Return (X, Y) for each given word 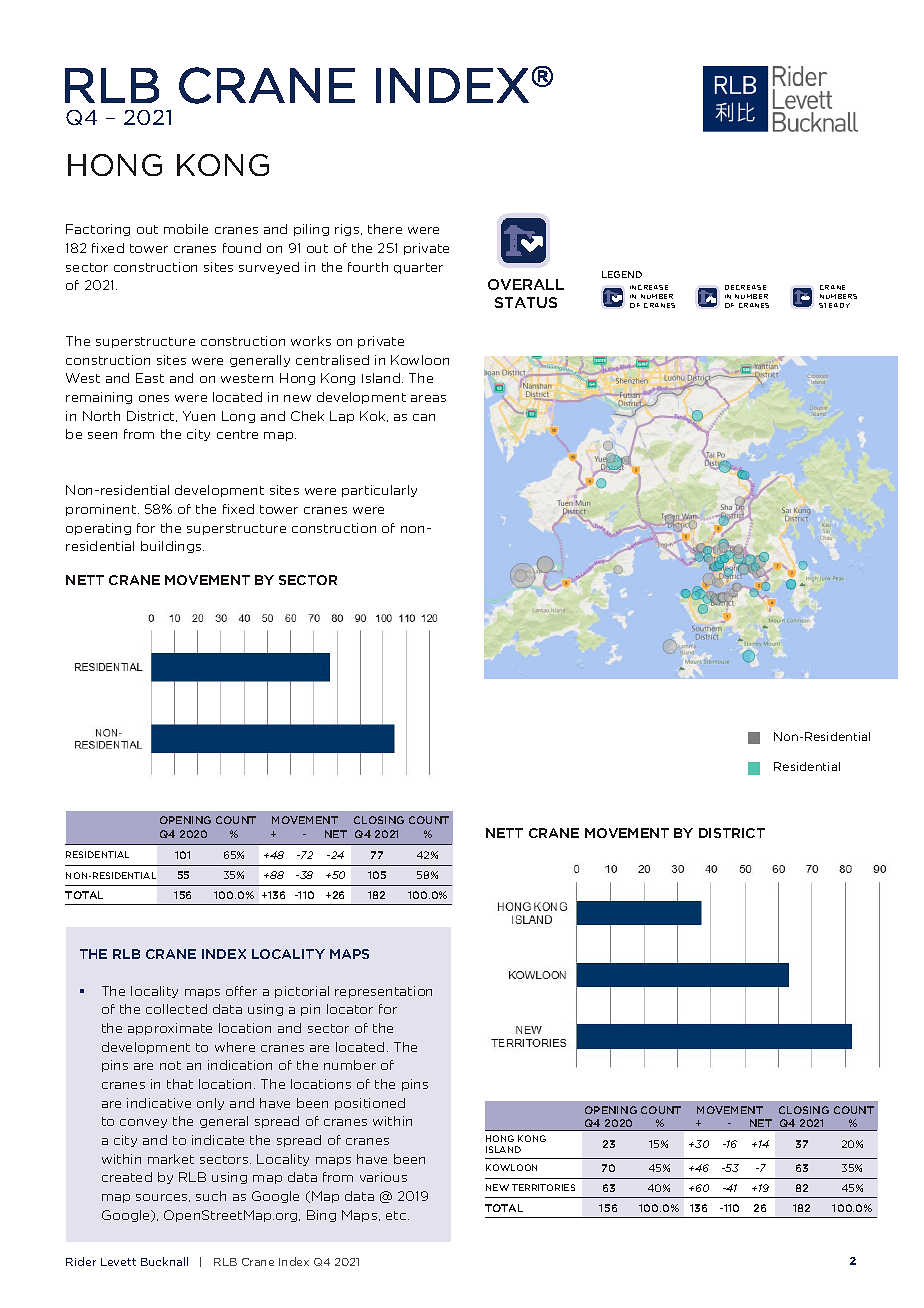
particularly (379, 491)
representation (383, 992)
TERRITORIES (543, 1187)
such (211, 1196)
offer (241, 991)
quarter (418, 268)
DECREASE (745, 287)
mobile (186, 229)
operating (98, 529)
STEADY (834, 305)
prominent (102, 510)
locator (350, 1009)
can (424, 417)
